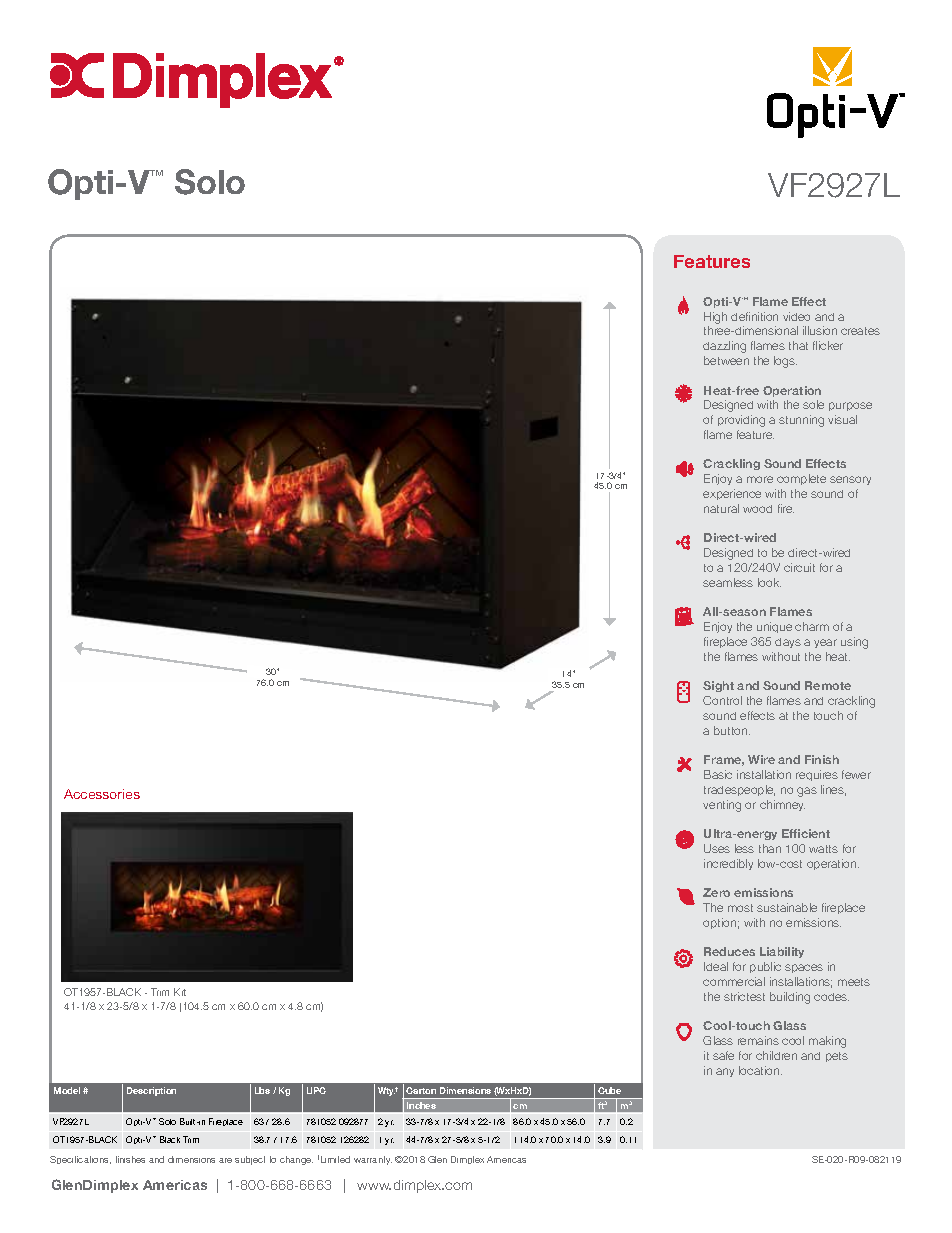 The image size is (952, 1233). What do you see at coordinates (421, 1090) in the image?
I see `Carton` at bounding box center [421, 1090].
